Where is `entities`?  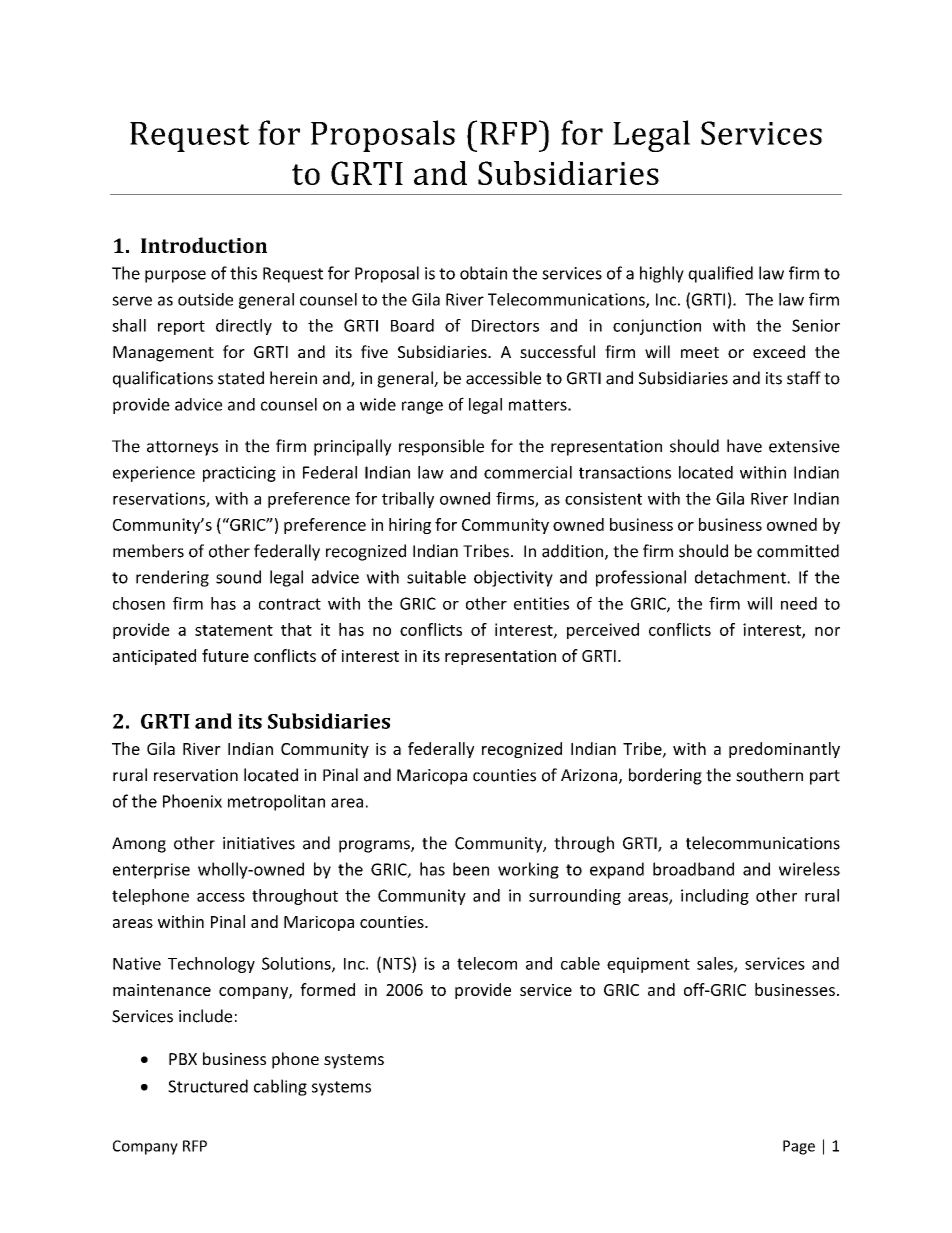 entities is located at coordinates (541, 603).
